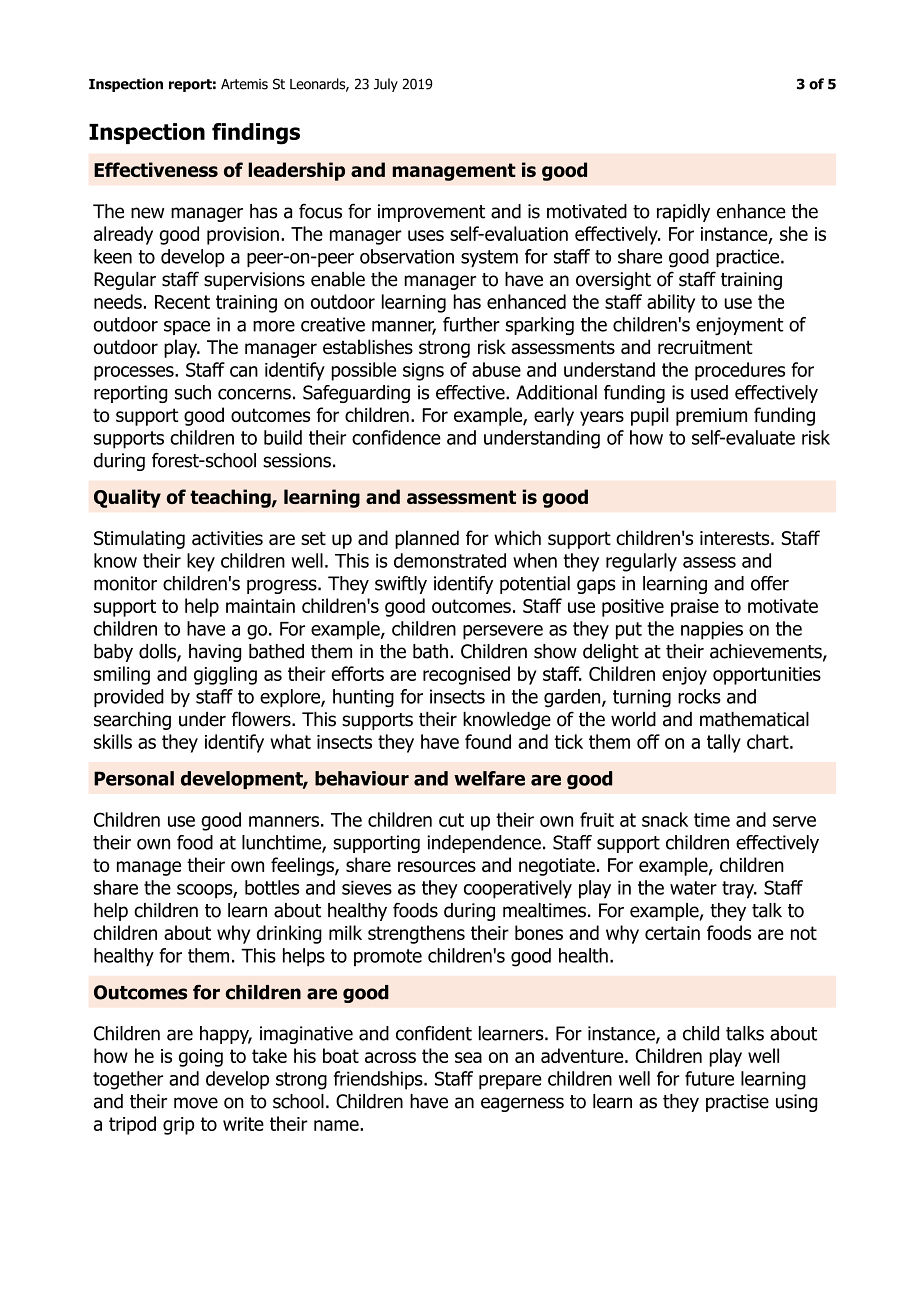 This image has width=924, height=1310. I want to click on July, so click(386, 85).
